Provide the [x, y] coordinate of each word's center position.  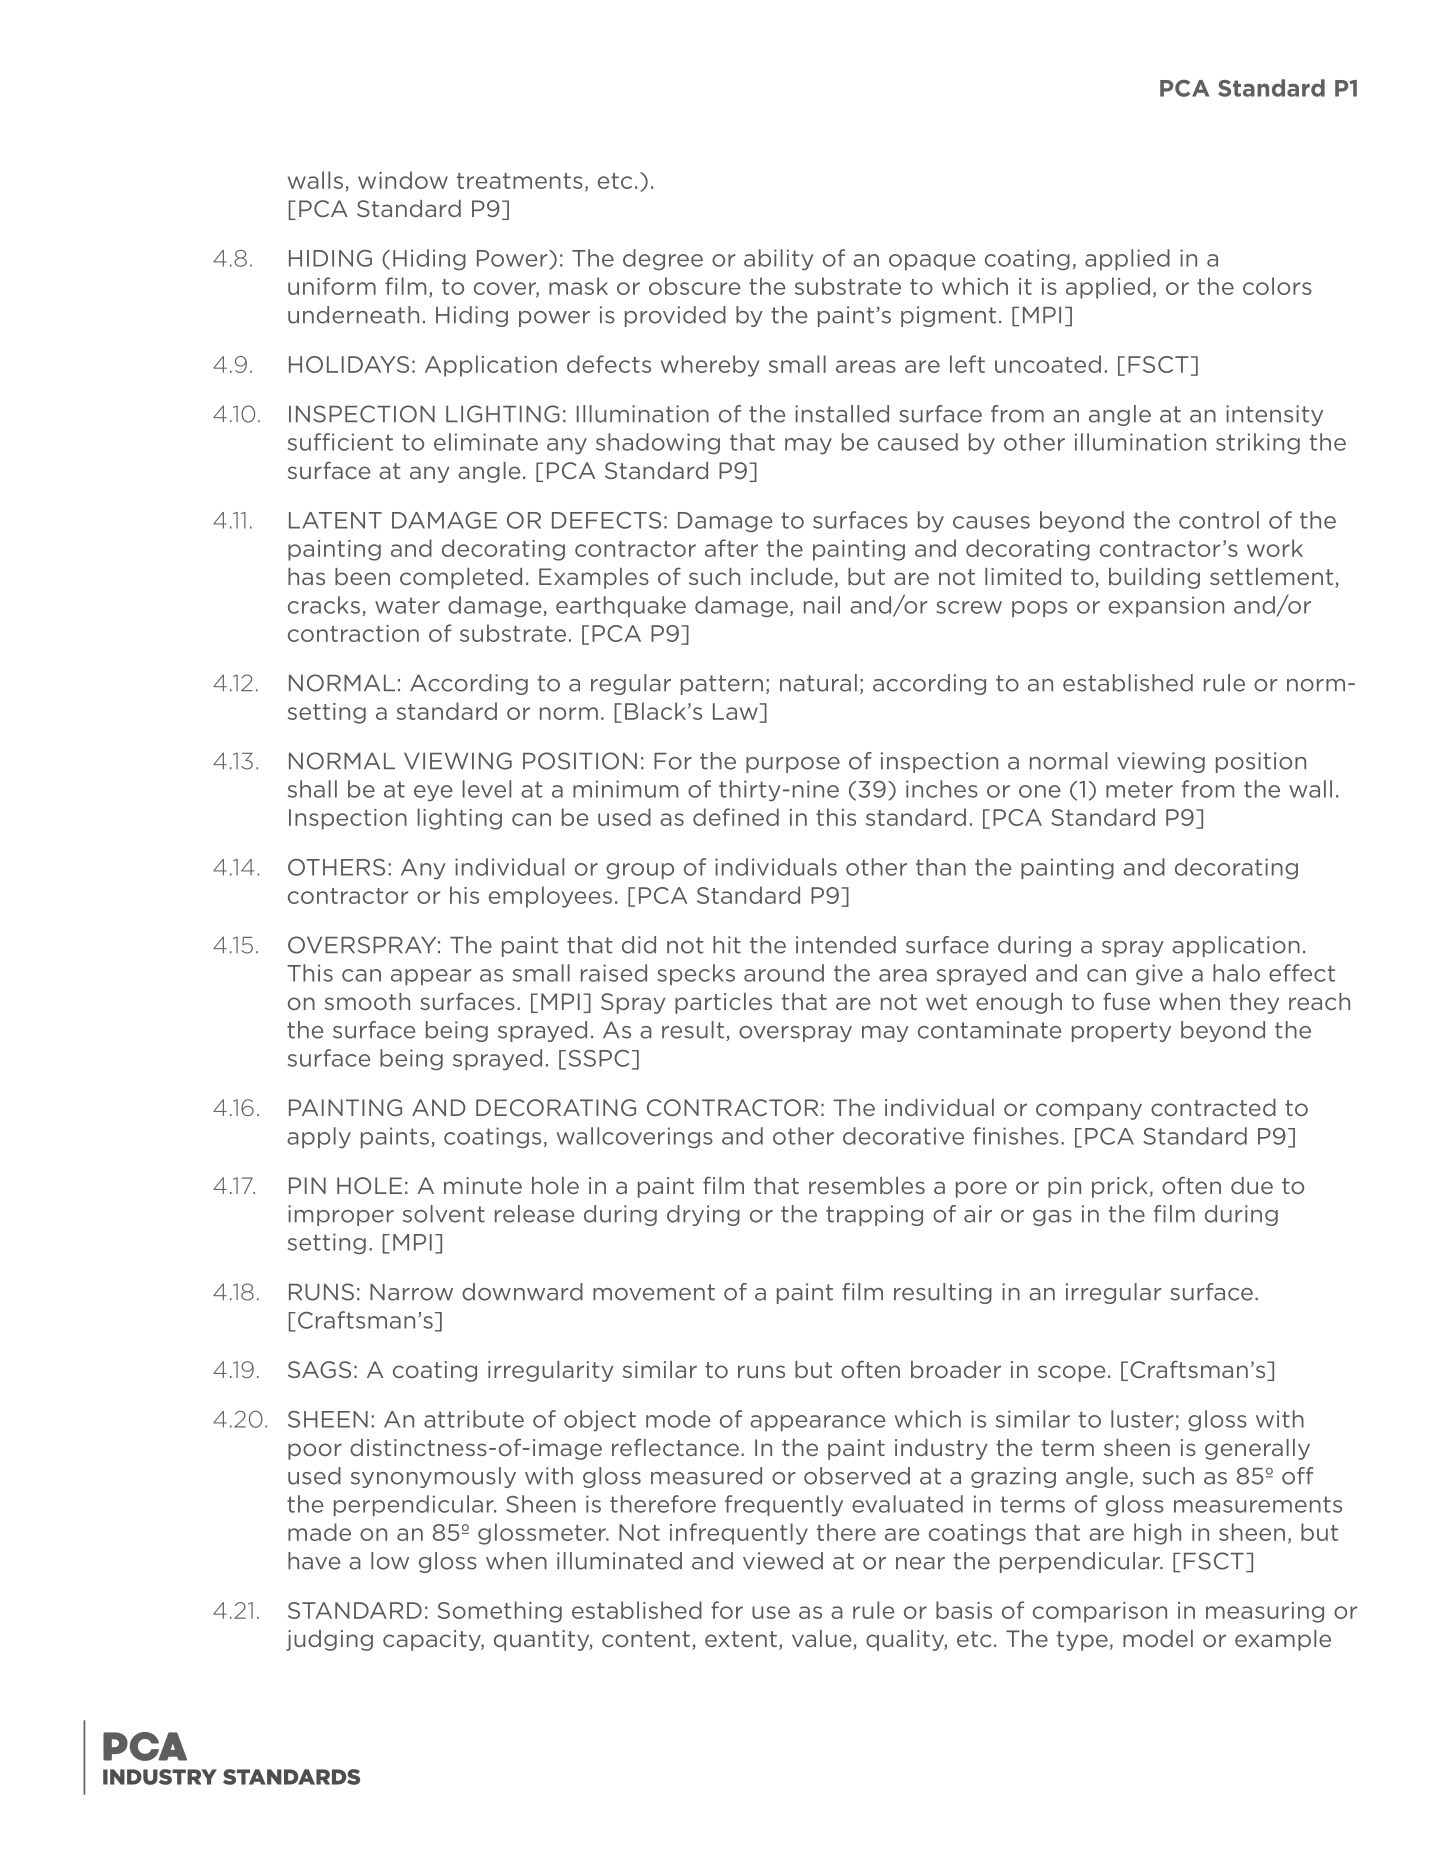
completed [461, 578]
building [1154, 578]
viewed [783, 1561]
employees [550, 897]
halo [1236, 973]
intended [846, 945]
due [1252, 1185]
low [390, 1561]
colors [1277, 286]
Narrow [411, 1292]
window [403, 180]
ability [779, 260]
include [792, 576]
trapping [874, 1215]
